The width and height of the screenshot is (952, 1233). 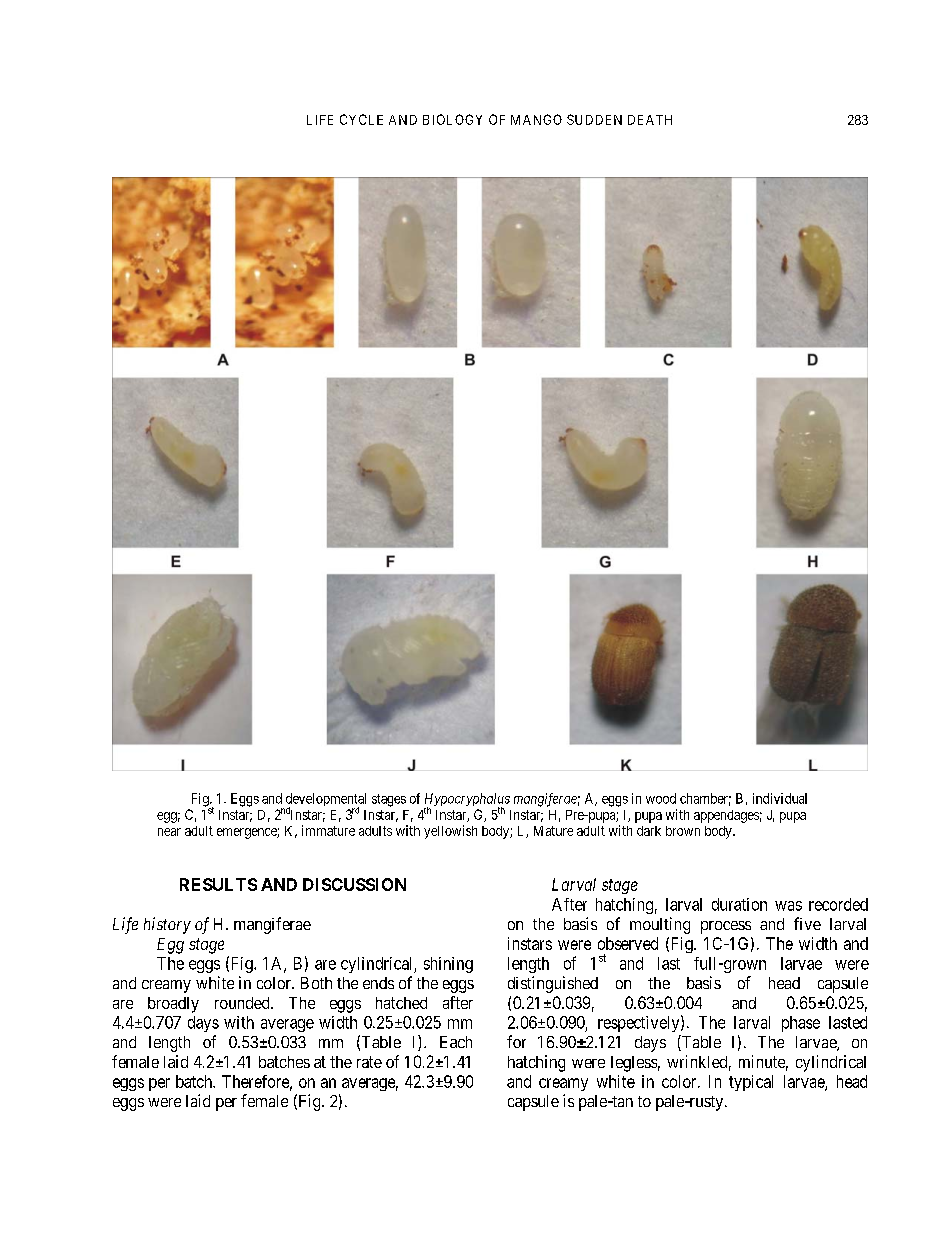 What do you see at coordinates (780, 798) in the screenshot?
I see `individual` at bounding box center [780, 798].
